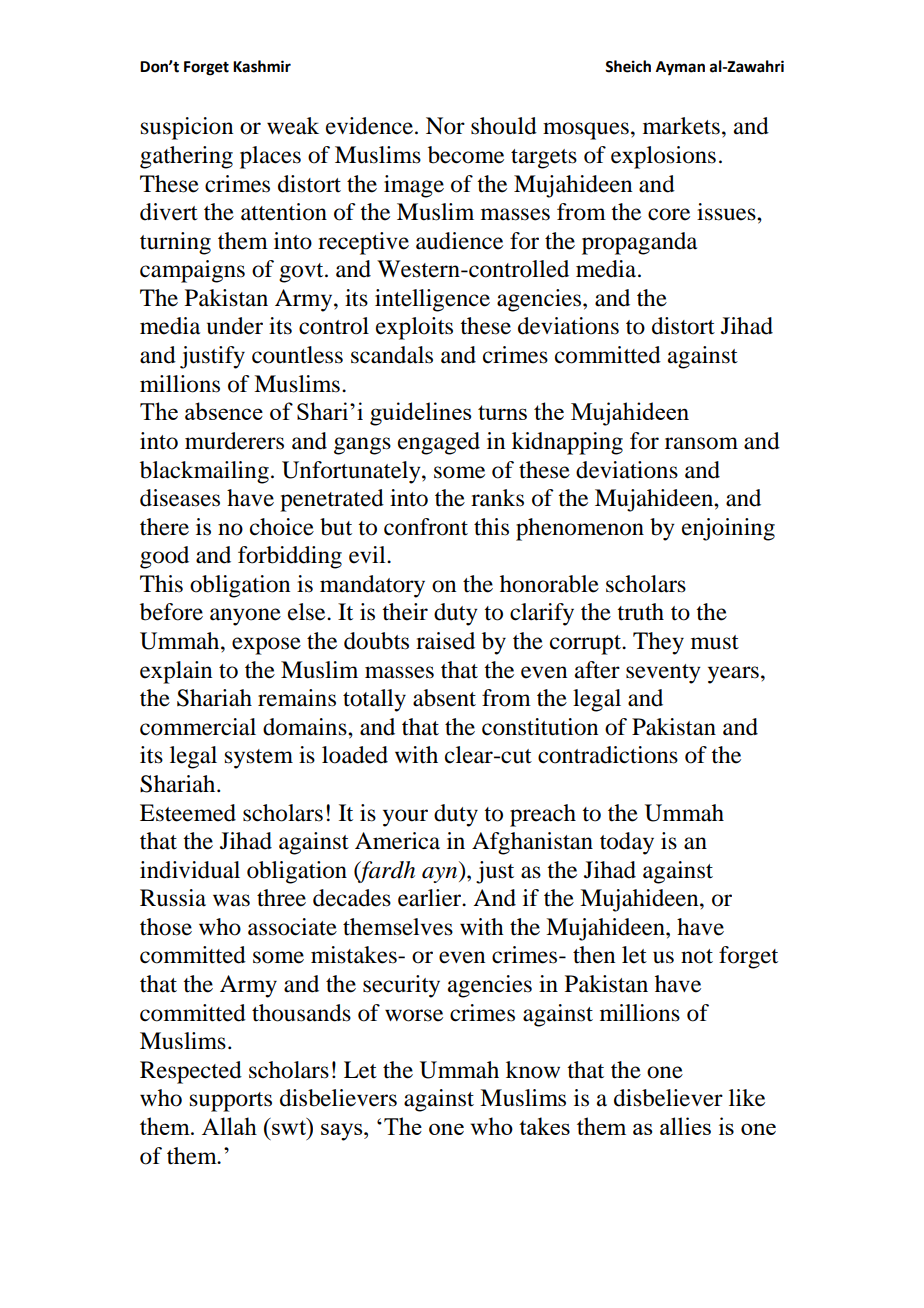  Describe the element at coordinates (231, 1102) in the screenshot. I see `supports` at that location.
